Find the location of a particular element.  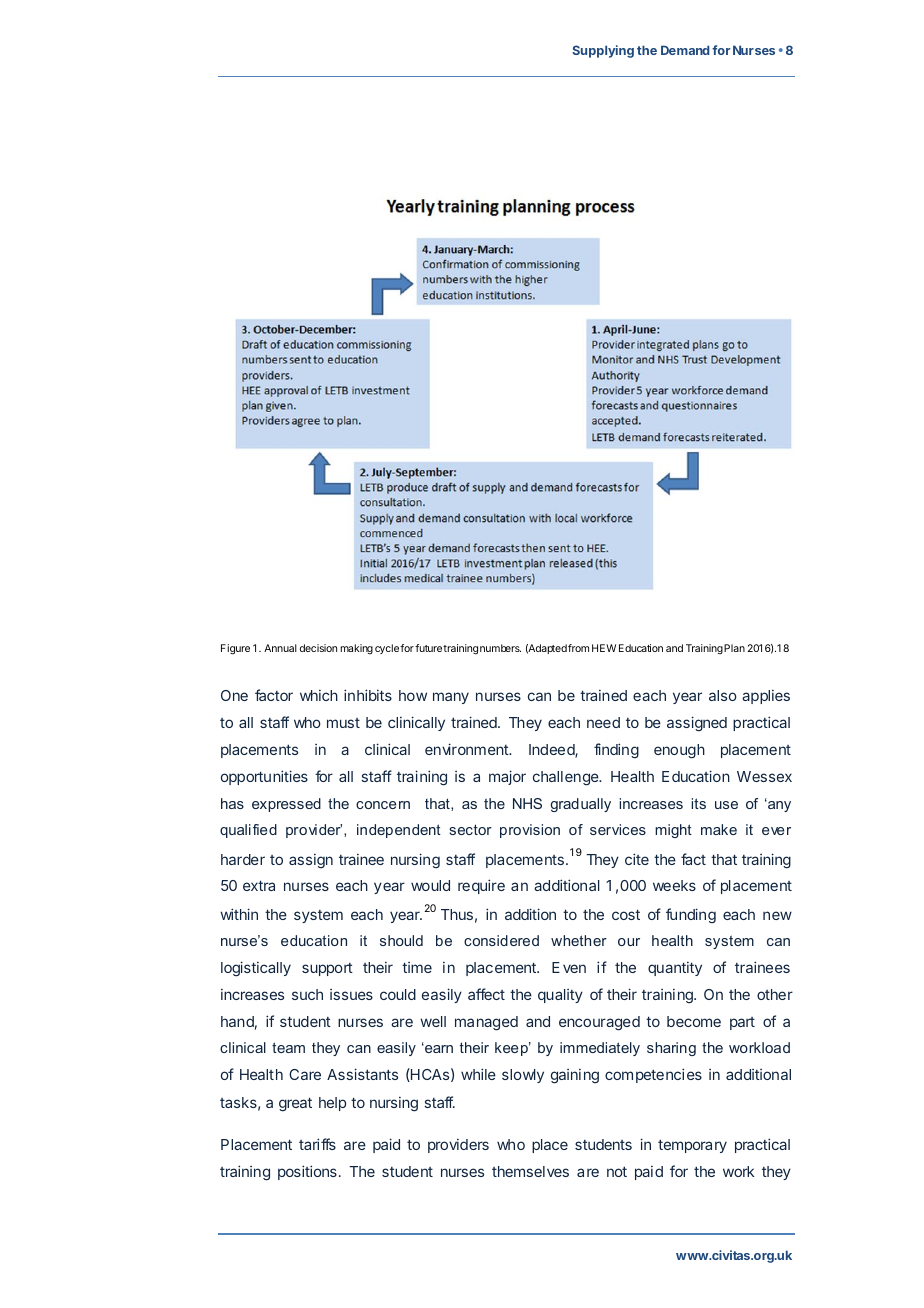

themselves is located at coordinates (530, 1171).
